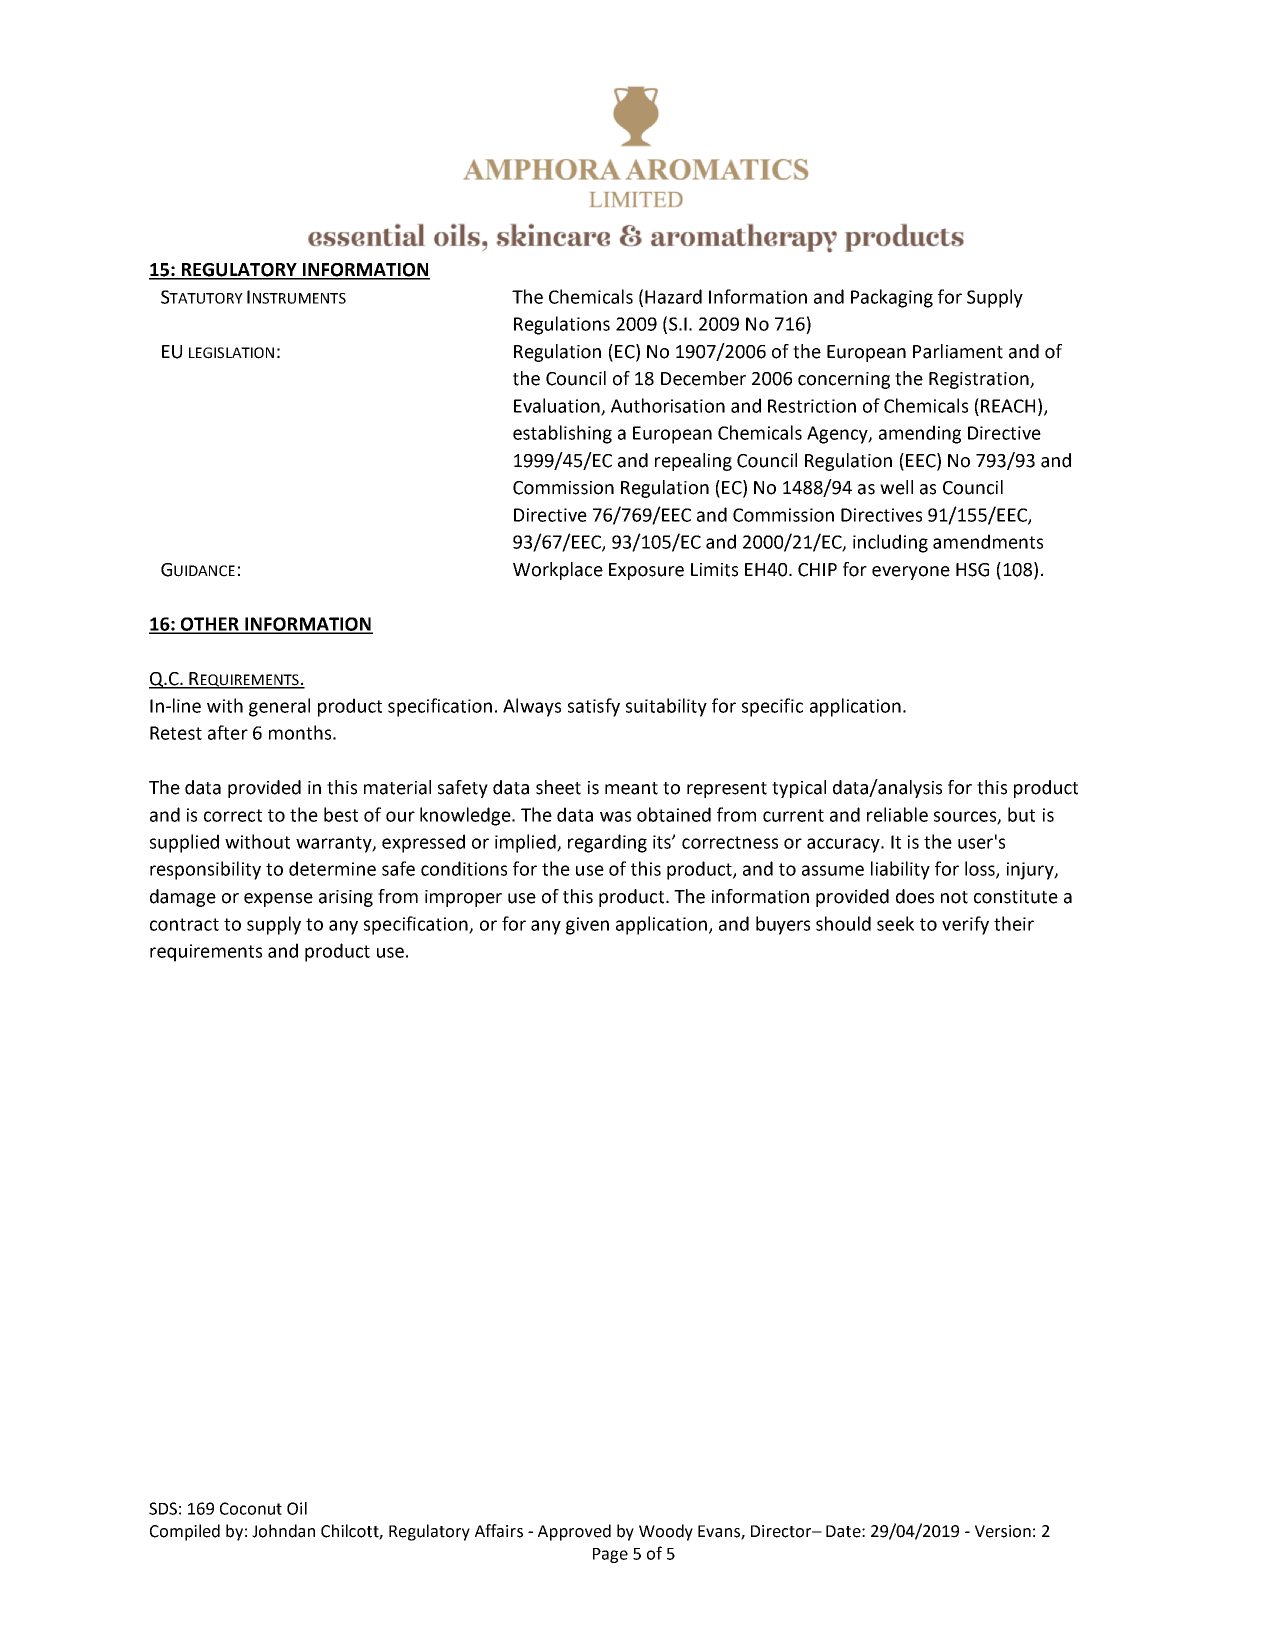 The width and height of the page is (1267, 1639). Describe the element at coordinates (558, 571) in the page. I see `Workplace` at that location.
